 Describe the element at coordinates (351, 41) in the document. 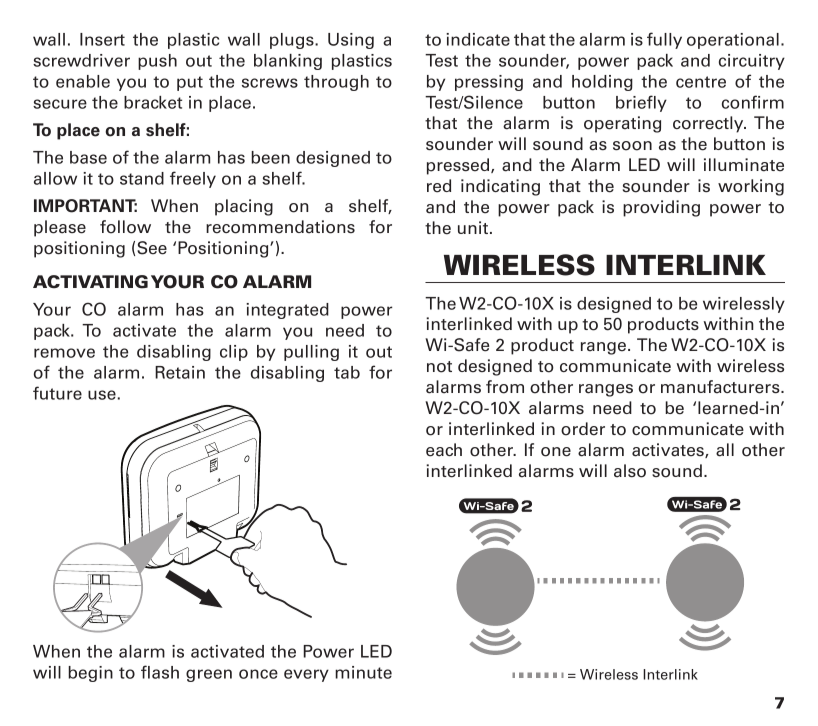

I see `Using` at that location.
